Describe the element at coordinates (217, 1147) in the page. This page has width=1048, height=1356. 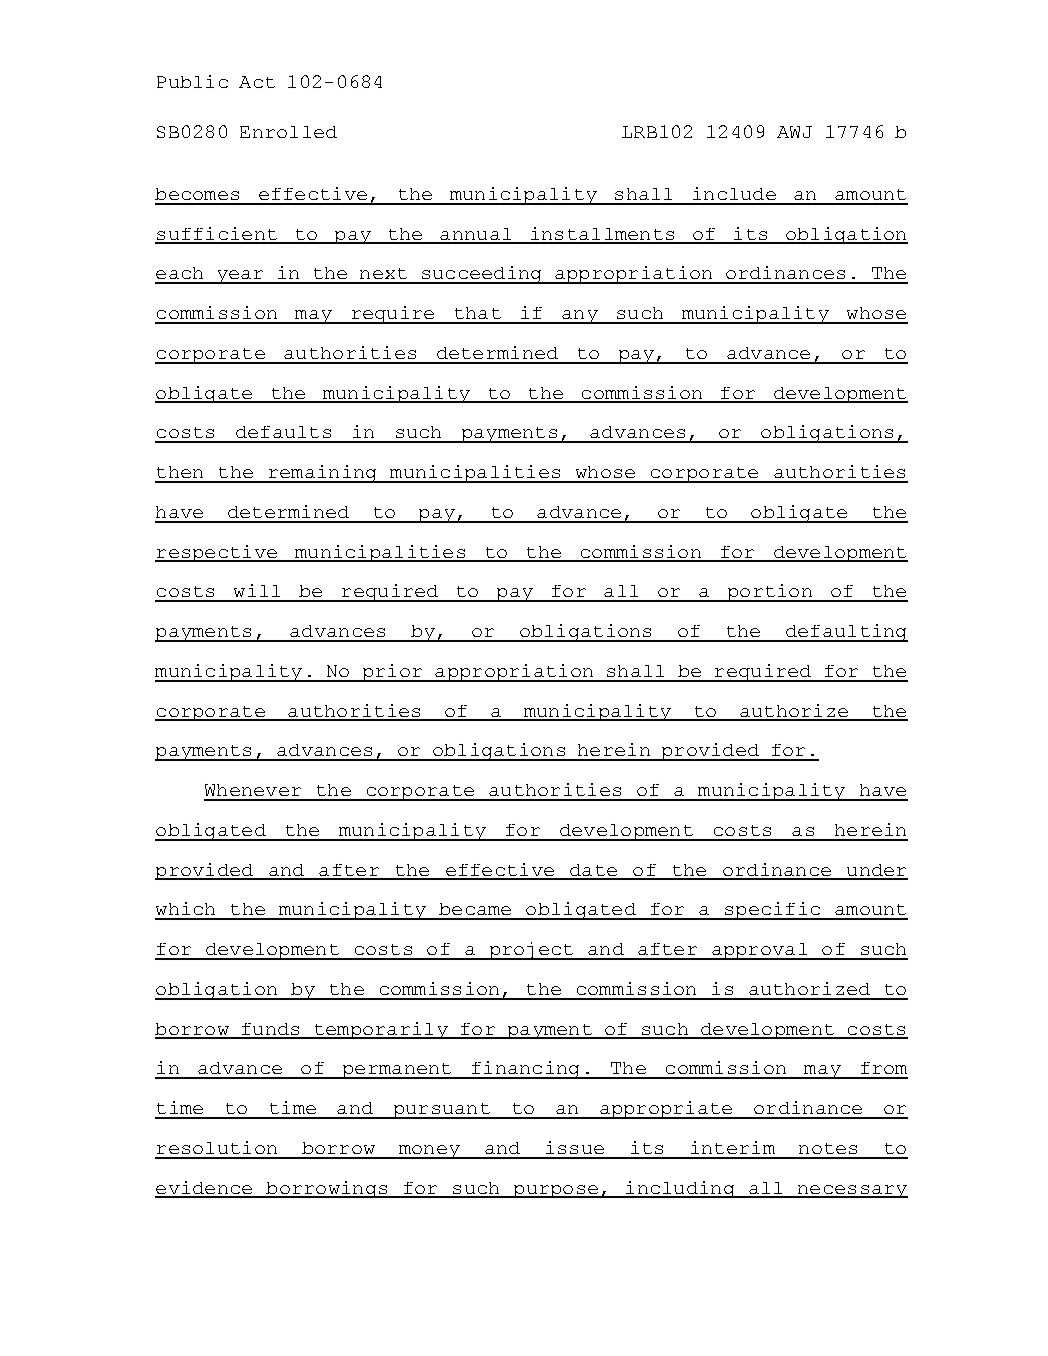
I see `resolution` at that location.
